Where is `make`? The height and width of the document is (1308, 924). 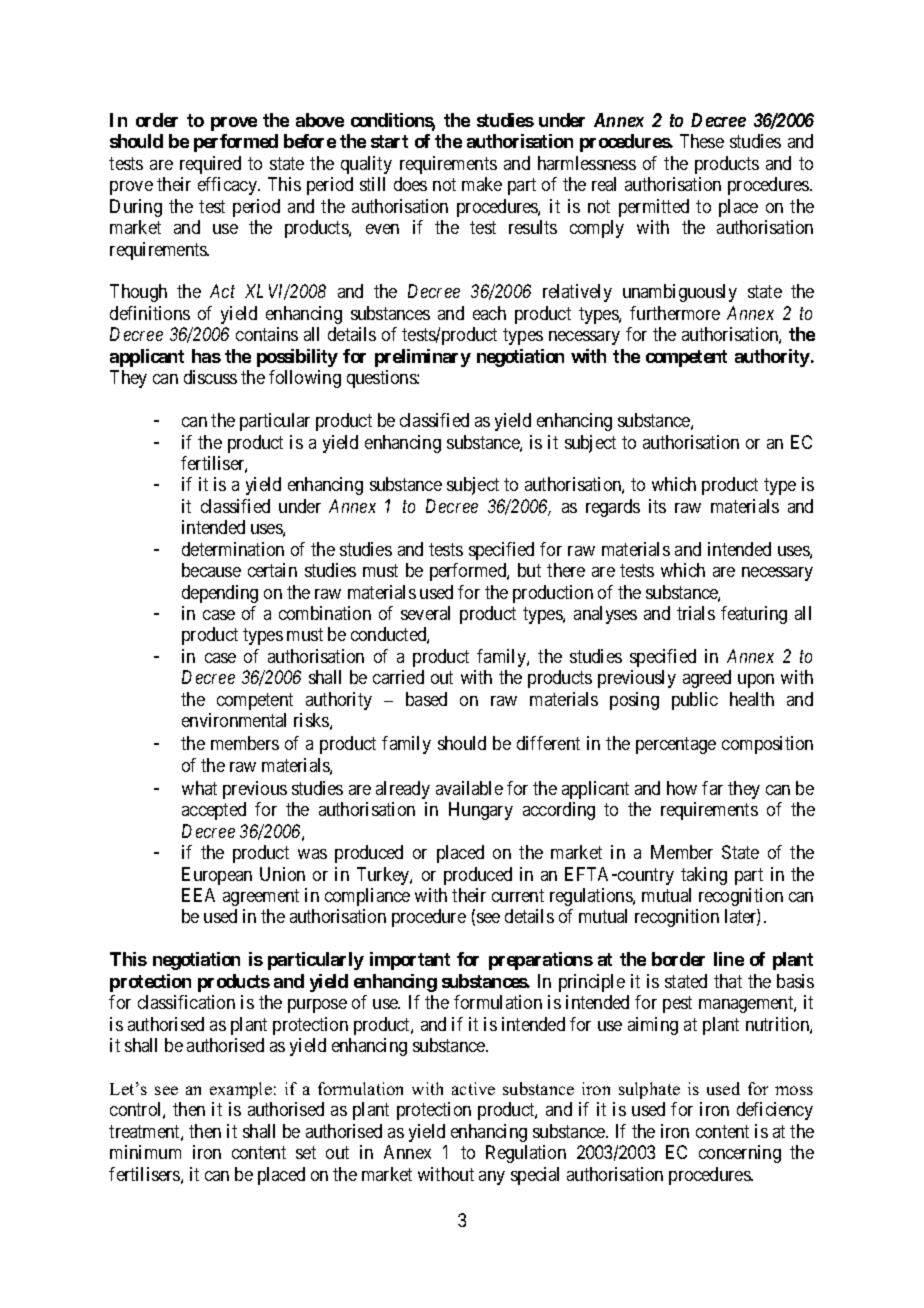
make is located at coordinates (482, 184).
